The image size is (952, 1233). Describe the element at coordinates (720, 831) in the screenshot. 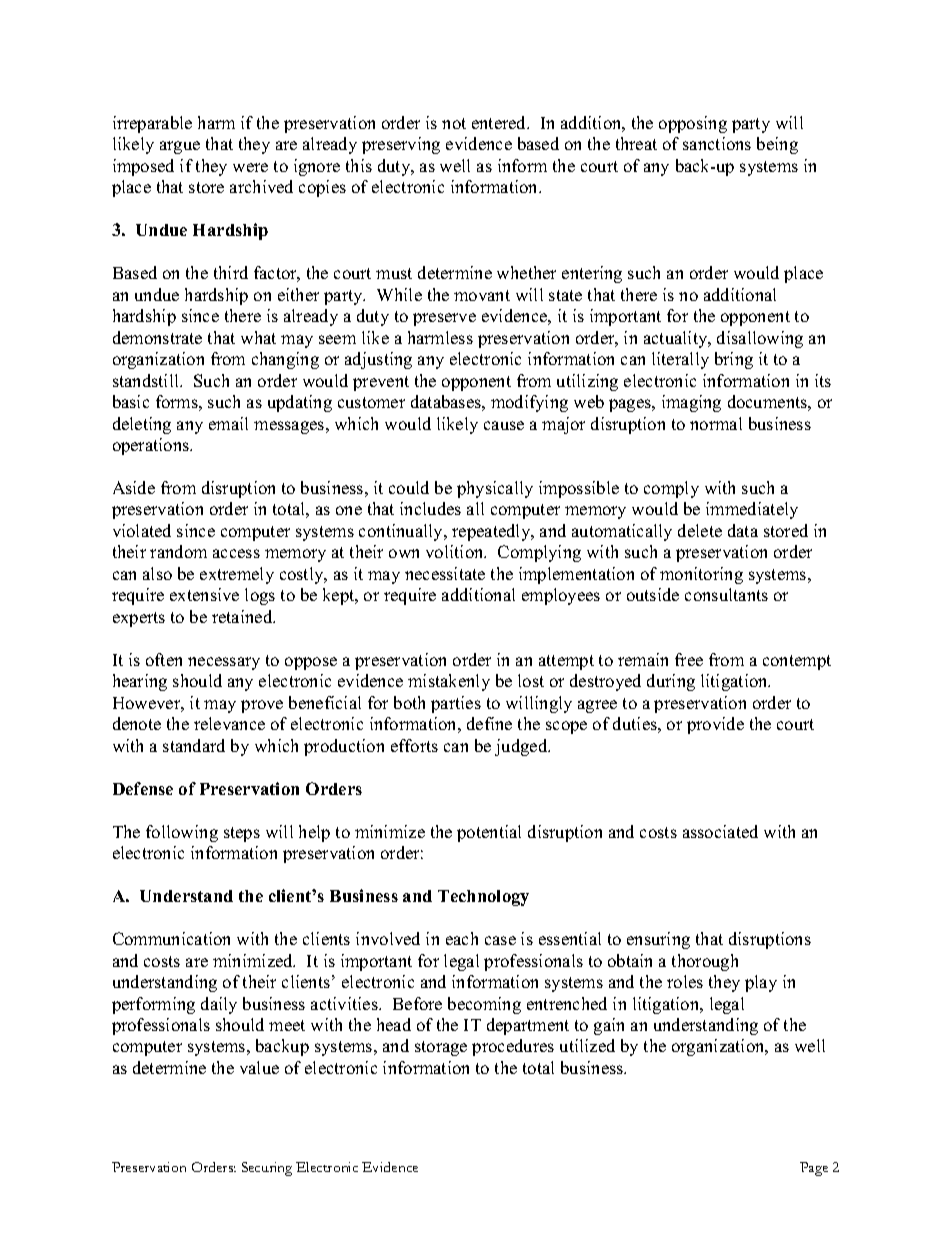

I see `associated` at that location.
